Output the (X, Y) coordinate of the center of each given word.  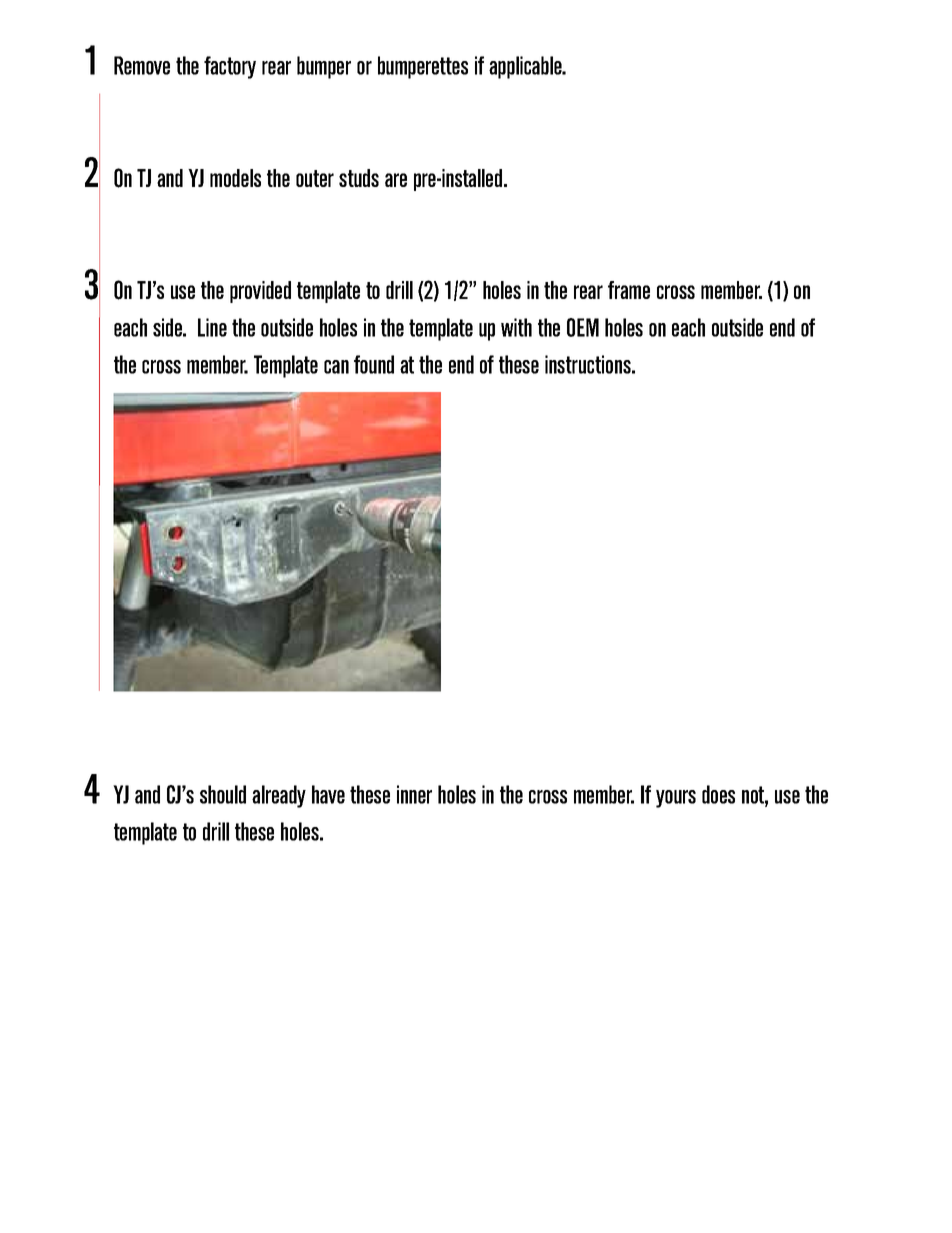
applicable (526, 67)
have (328, 794)
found (374, 364)
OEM (583, 327)
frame (629, 290)
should (223, 794)
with (516, 327)
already (279, 796)
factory (230, 67)
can (336, 367)
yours (676, 799)
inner (414, 794)
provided (260, 292)
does (718, 794)
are (396, 180)
